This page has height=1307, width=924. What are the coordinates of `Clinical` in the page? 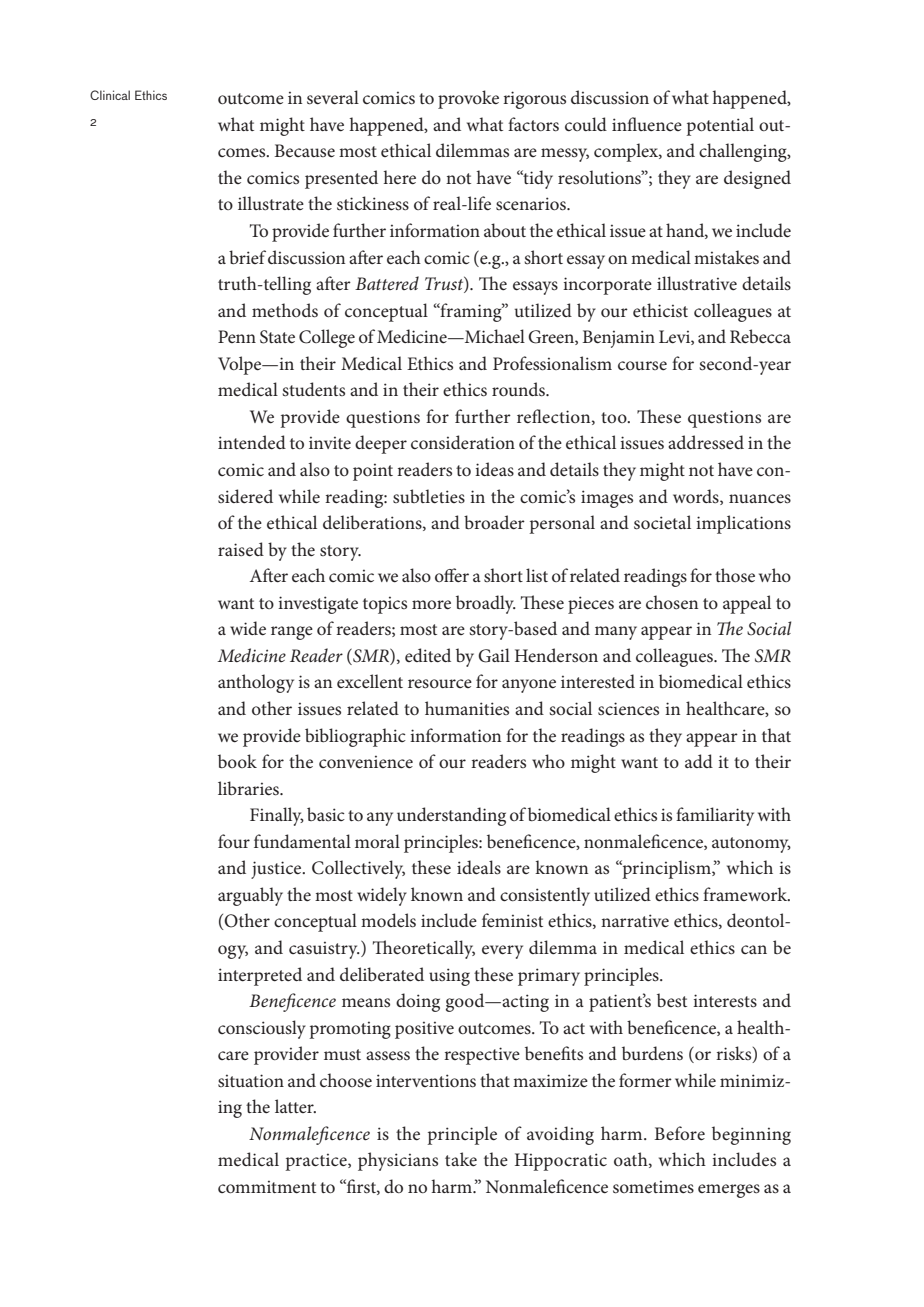 It's located at (110, 95).
